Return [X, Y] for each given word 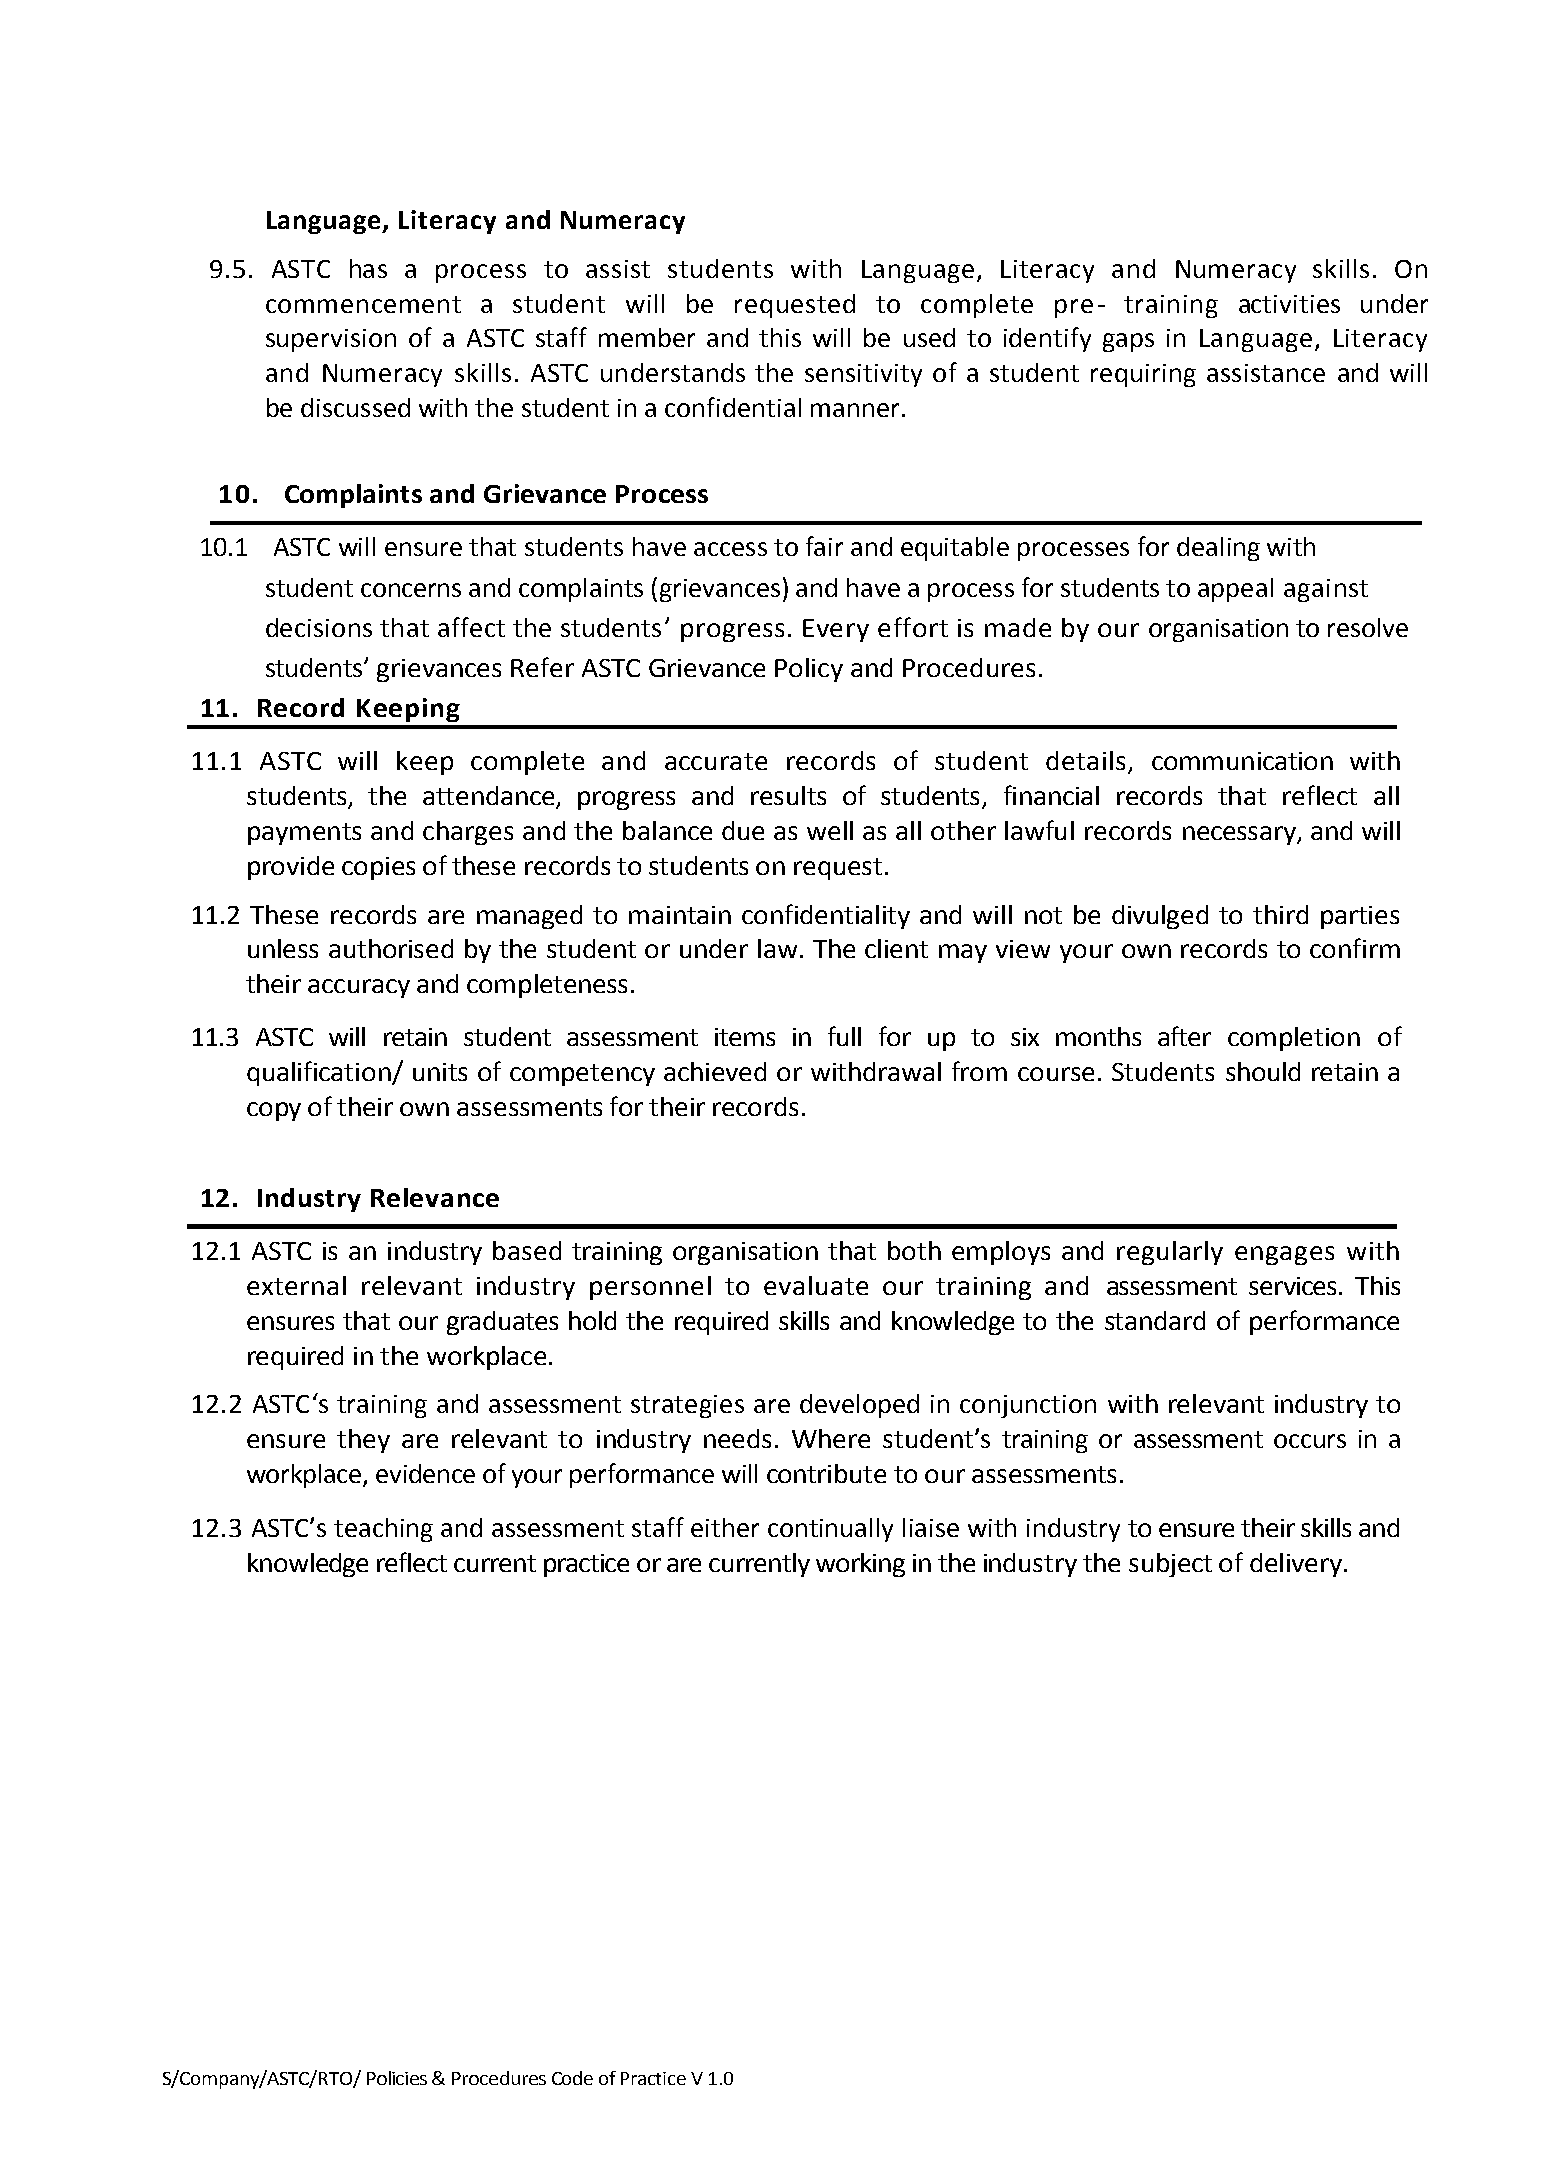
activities [1289, 304]
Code [572, 2078]
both [914, 1250]
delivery [1296, 1565]
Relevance [435, 1197]
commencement [363, 304]
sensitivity [863, 375]
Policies [397, 2078]
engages [1284, 1255]
